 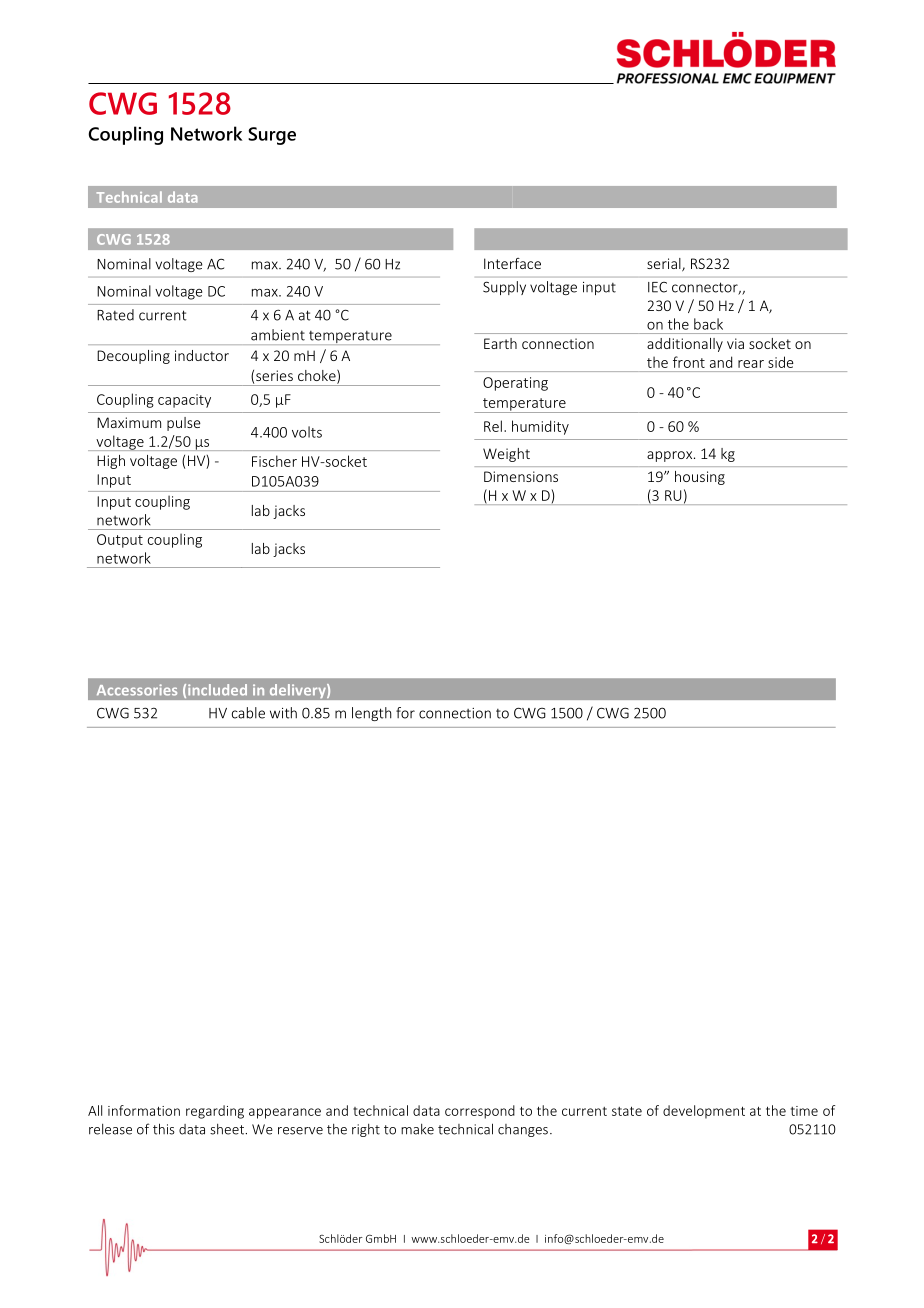 I want to click on Surge, so click(x=272, y=136).
